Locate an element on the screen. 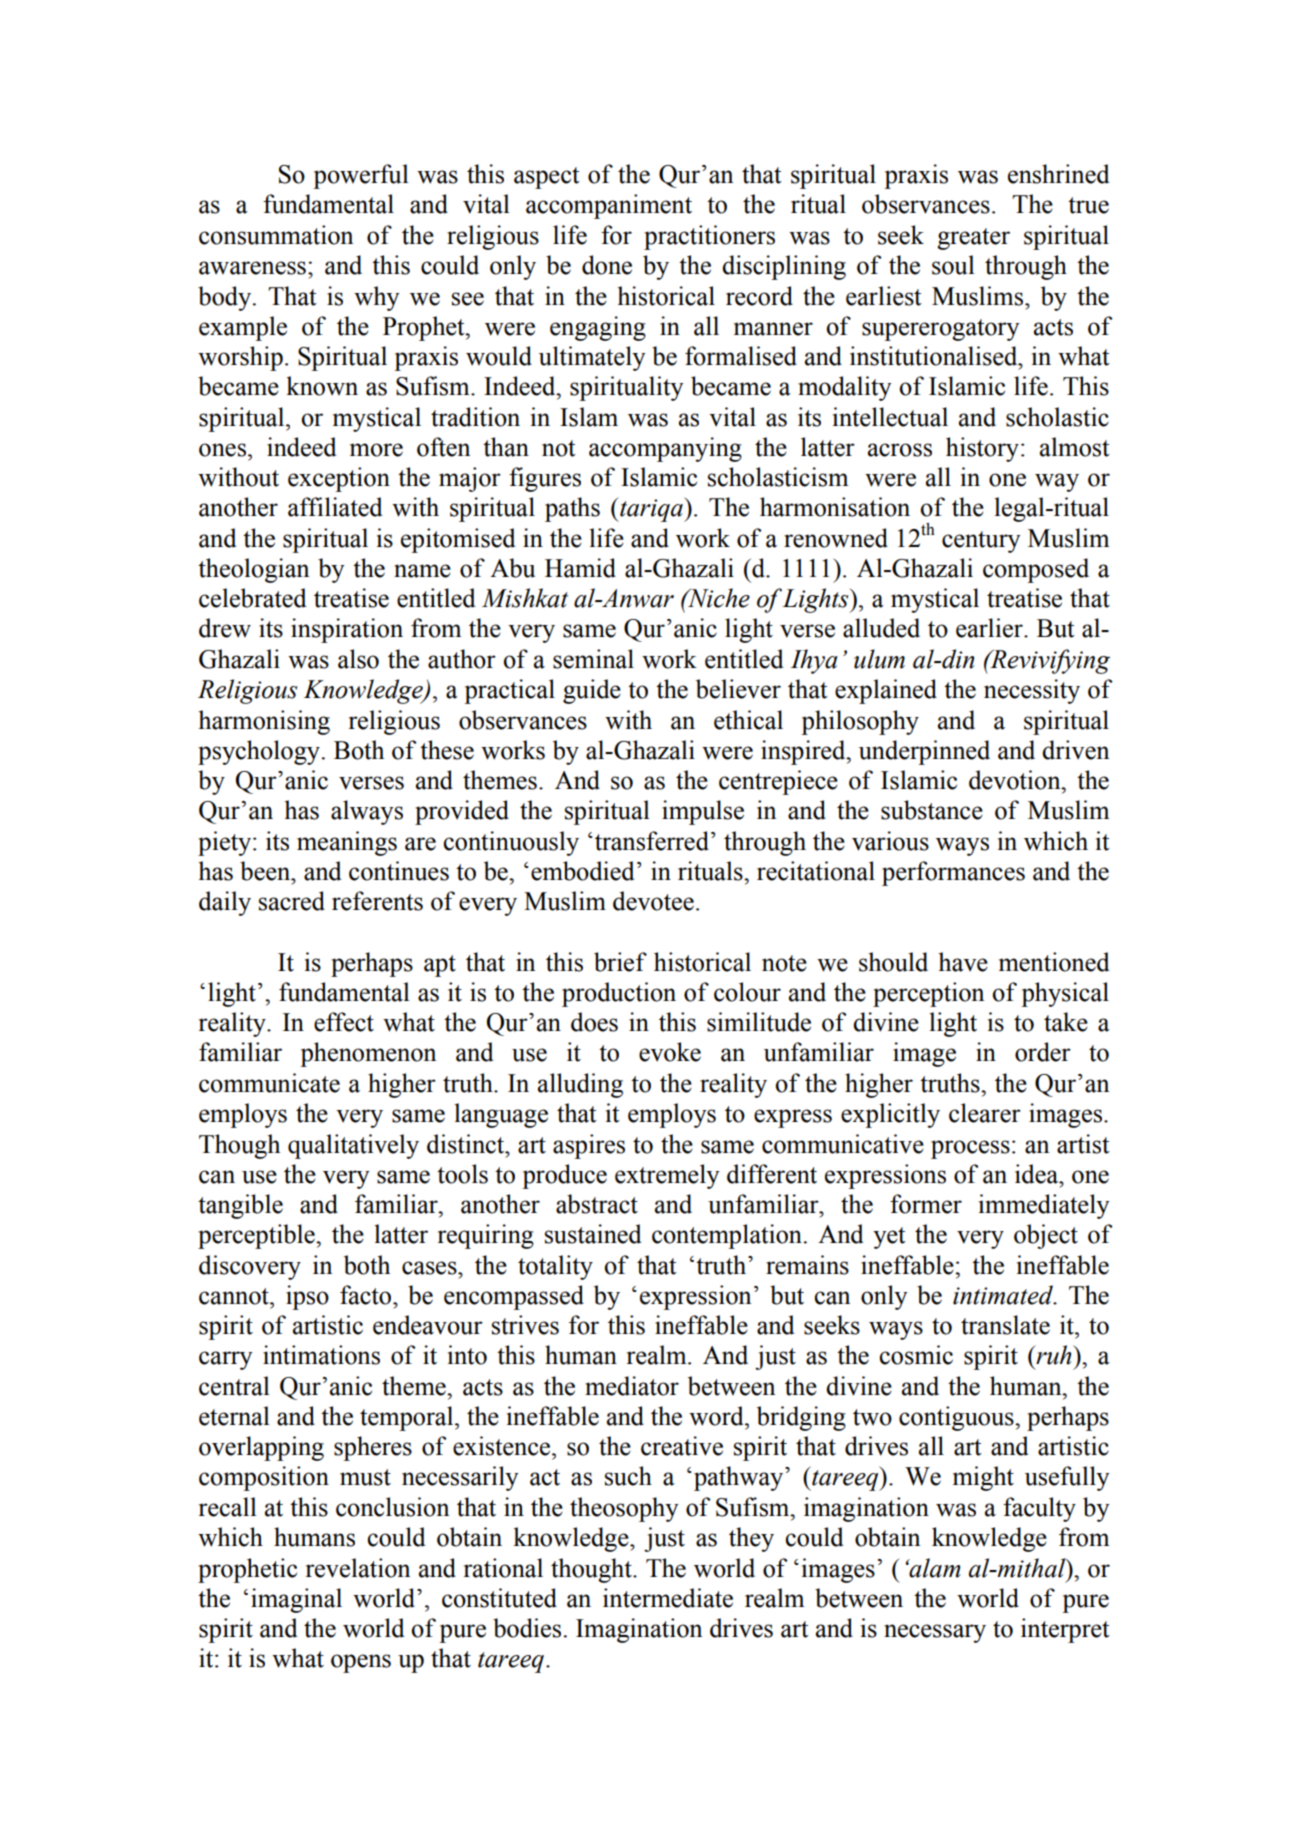 This screenshot has width=1306, height=1848. consummation is located at coordinates (276, 235).
